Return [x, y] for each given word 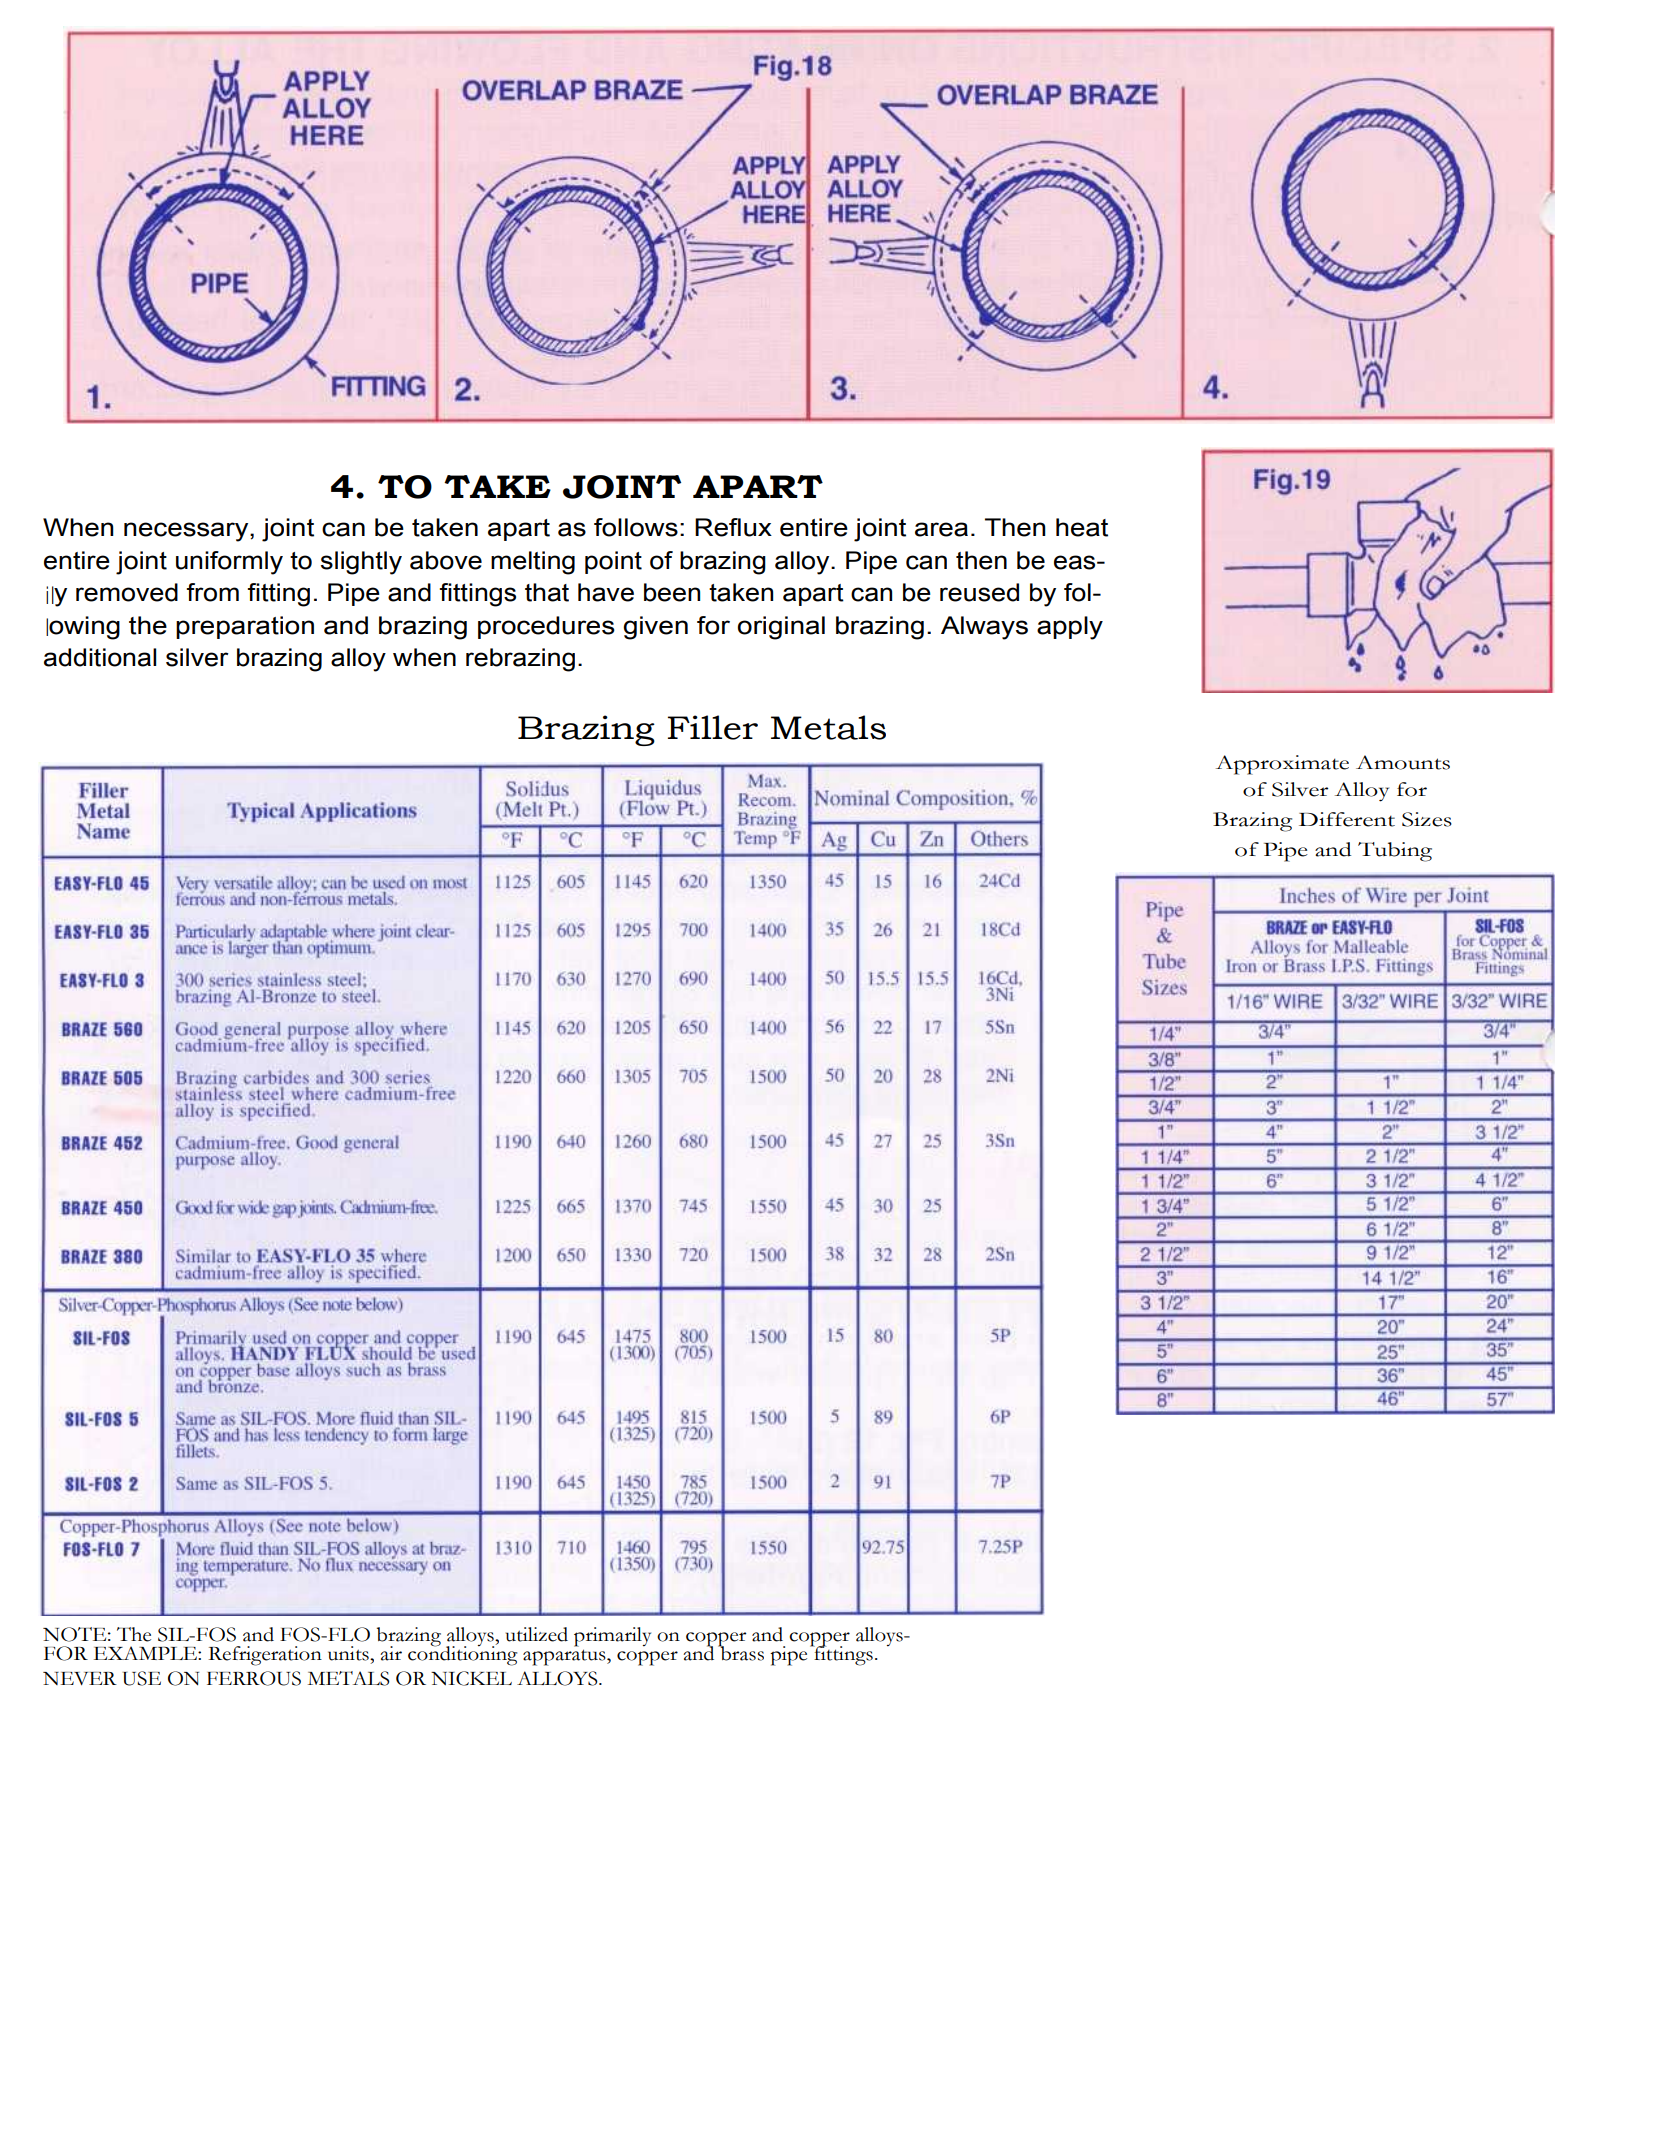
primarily [612, 1637]
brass [741, 1652]
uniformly [229, 563]
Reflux [733, 527]
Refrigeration [265, 1656]
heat [1082, 527]
